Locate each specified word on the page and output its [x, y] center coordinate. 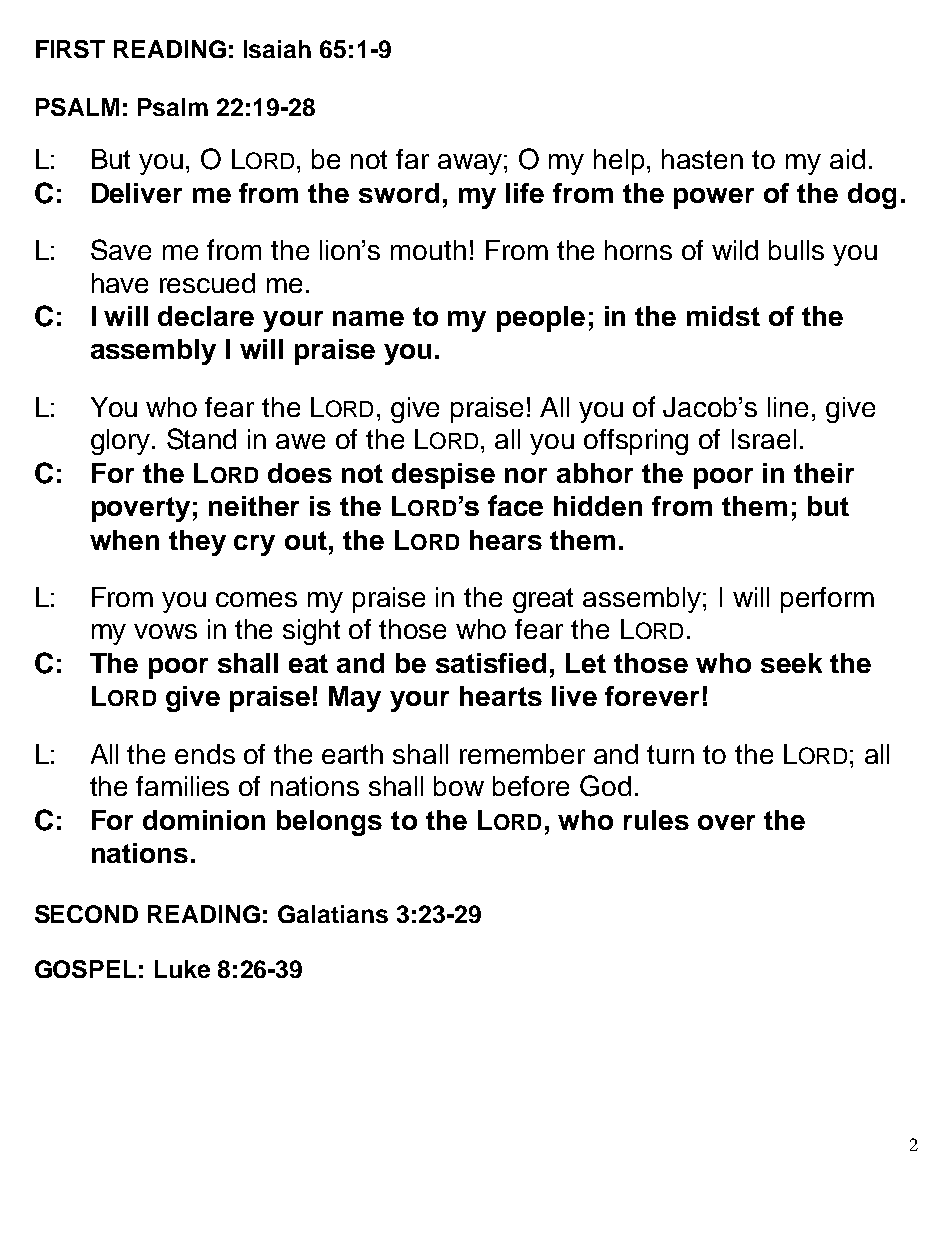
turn [670, 754]
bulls [796, 250]
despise [443, 476]
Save [121, 249]
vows [165, 631]
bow [459, 786]
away [470, 164]
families [182, 786]
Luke [182, 969]
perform [827, 600]
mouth [428, 250]
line [788, 407]
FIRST [70, 49]
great [543, 600]
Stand [201, 439]
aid [847, 159]
